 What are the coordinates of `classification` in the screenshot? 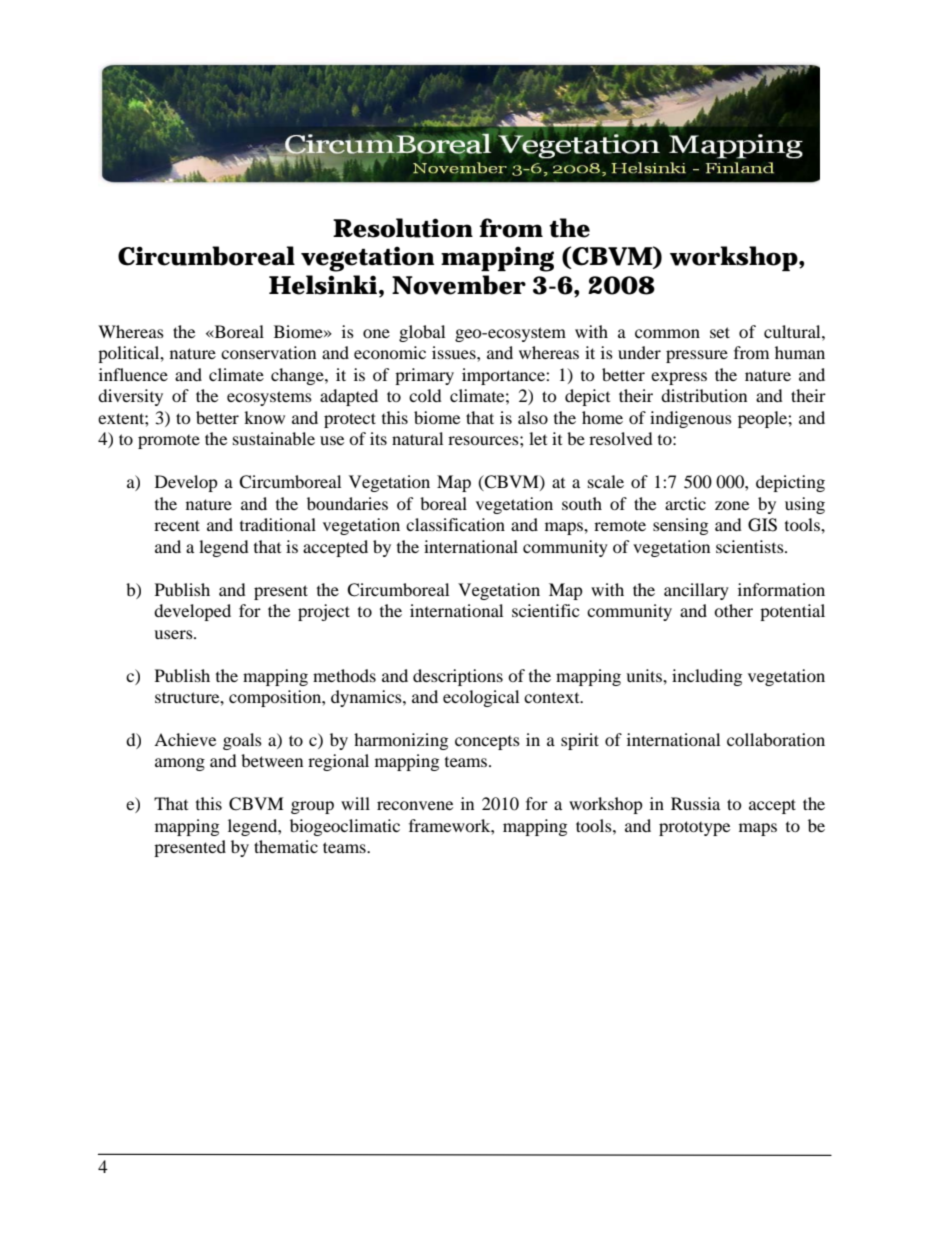 It's located at (455, 524).
